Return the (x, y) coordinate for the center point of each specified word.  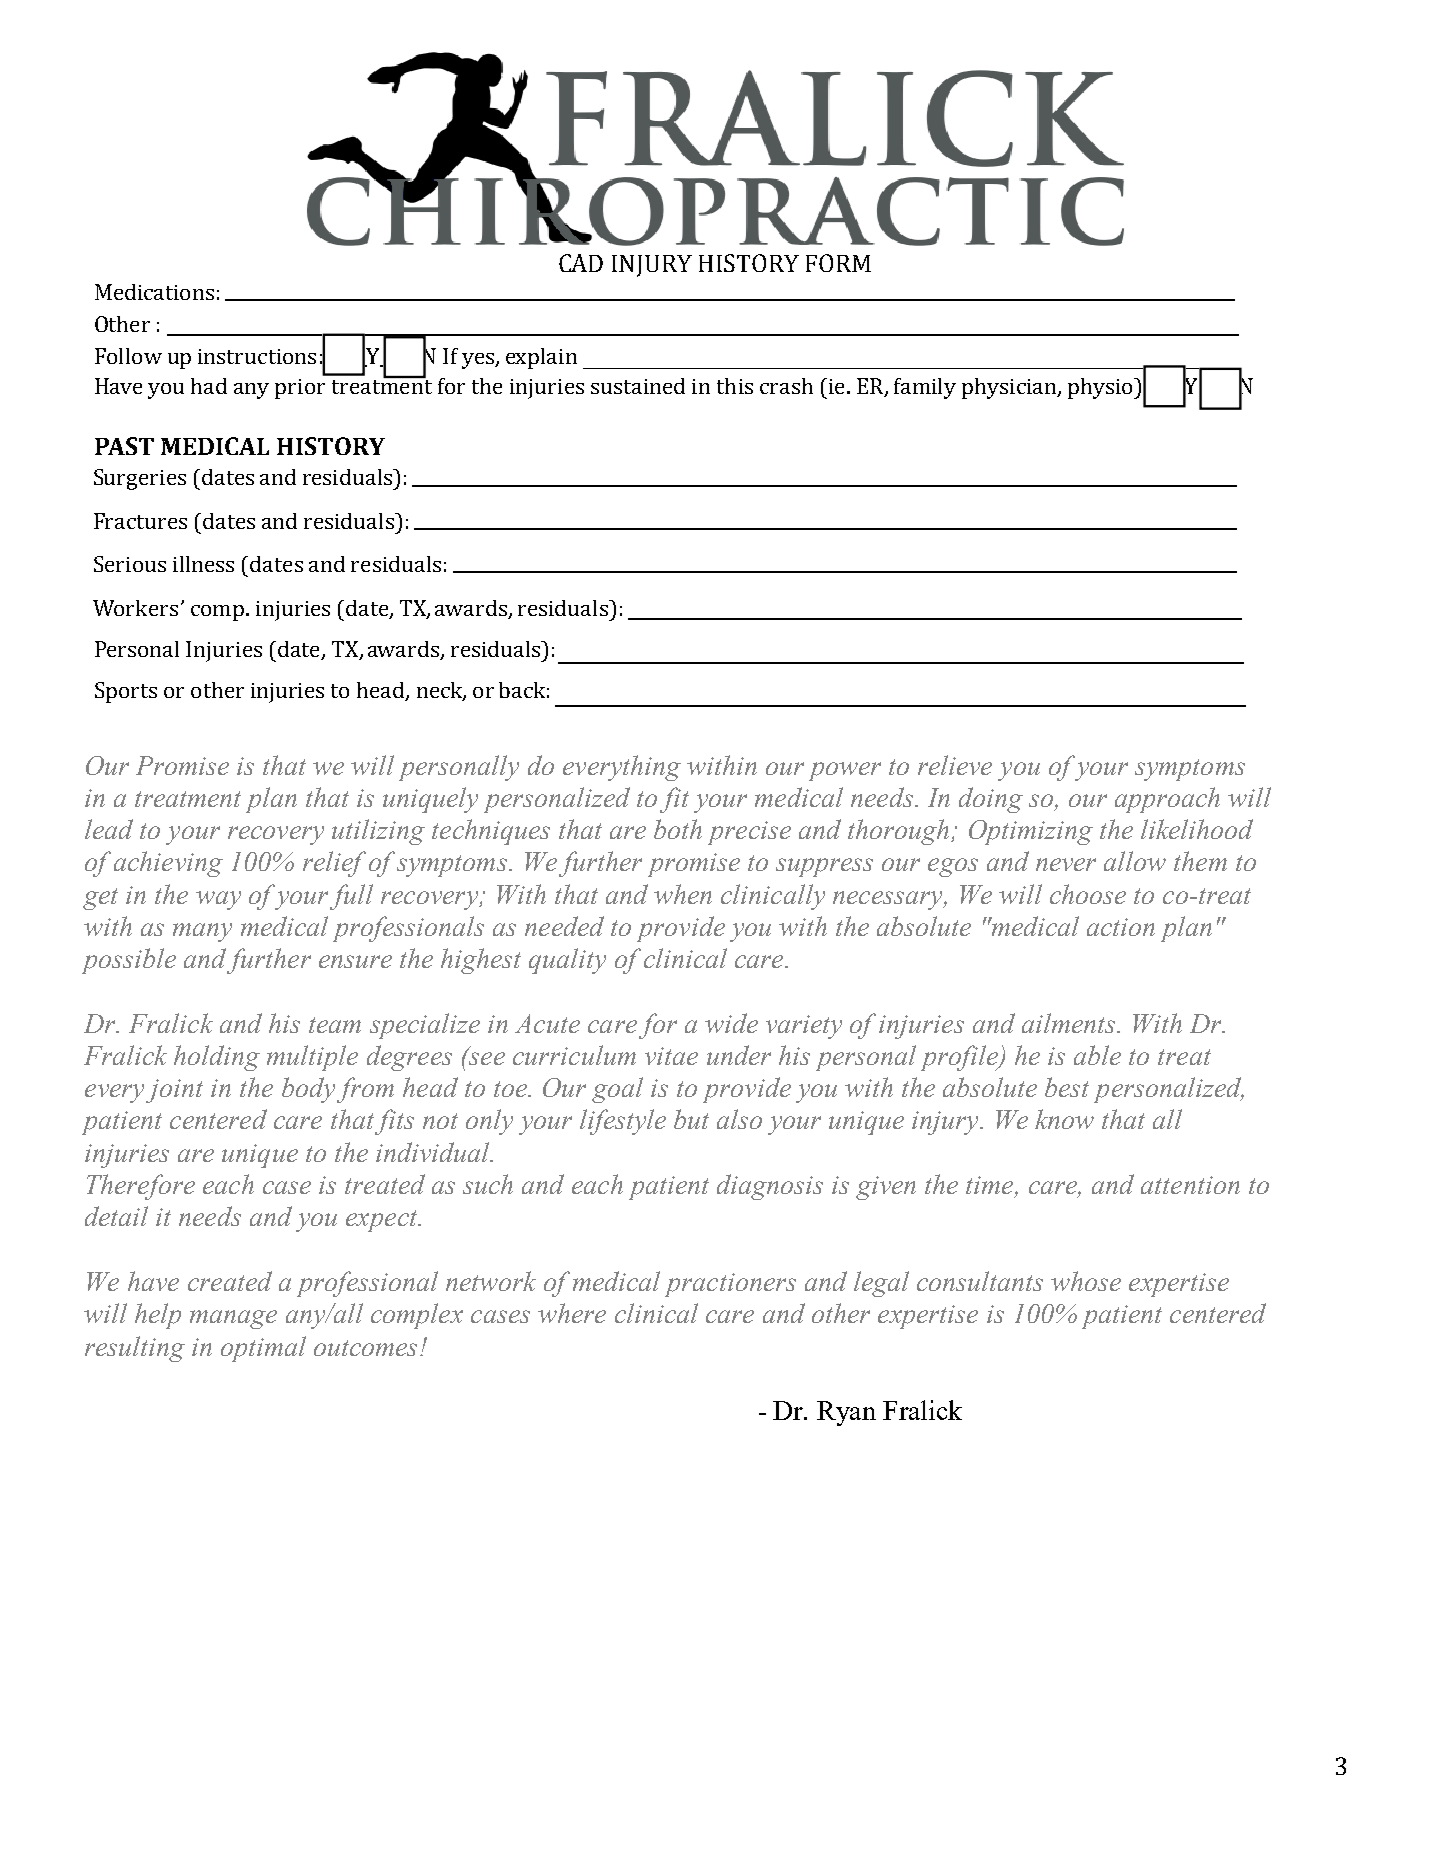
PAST (124, 446)
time (991, 1186)
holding (217, 1058)
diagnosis (770, 1187)
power (845, 771)
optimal (263, 1349)
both (678, 829)
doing (991, 800)
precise (749, 833)
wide (731, 1023)
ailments (1070, 1023)
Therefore (141, 1187)
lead (109, 829)
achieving (168, 864)
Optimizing (1031, 832)
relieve (955, 765)
